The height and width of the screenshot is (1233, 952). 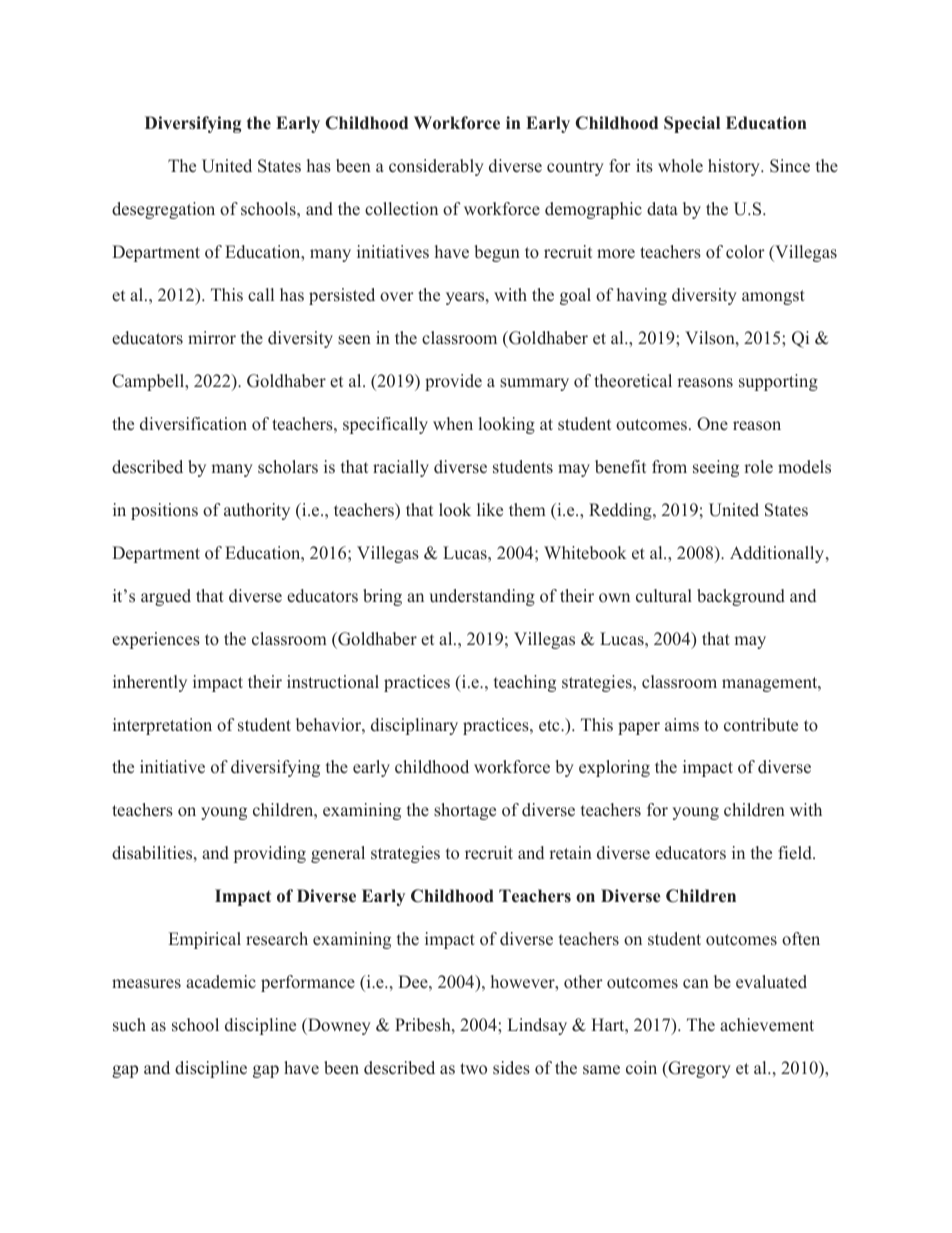 What do you see at coordinates (716, 468) in the screenshot?
I see `seeing` at bounding box center [716, 468].
